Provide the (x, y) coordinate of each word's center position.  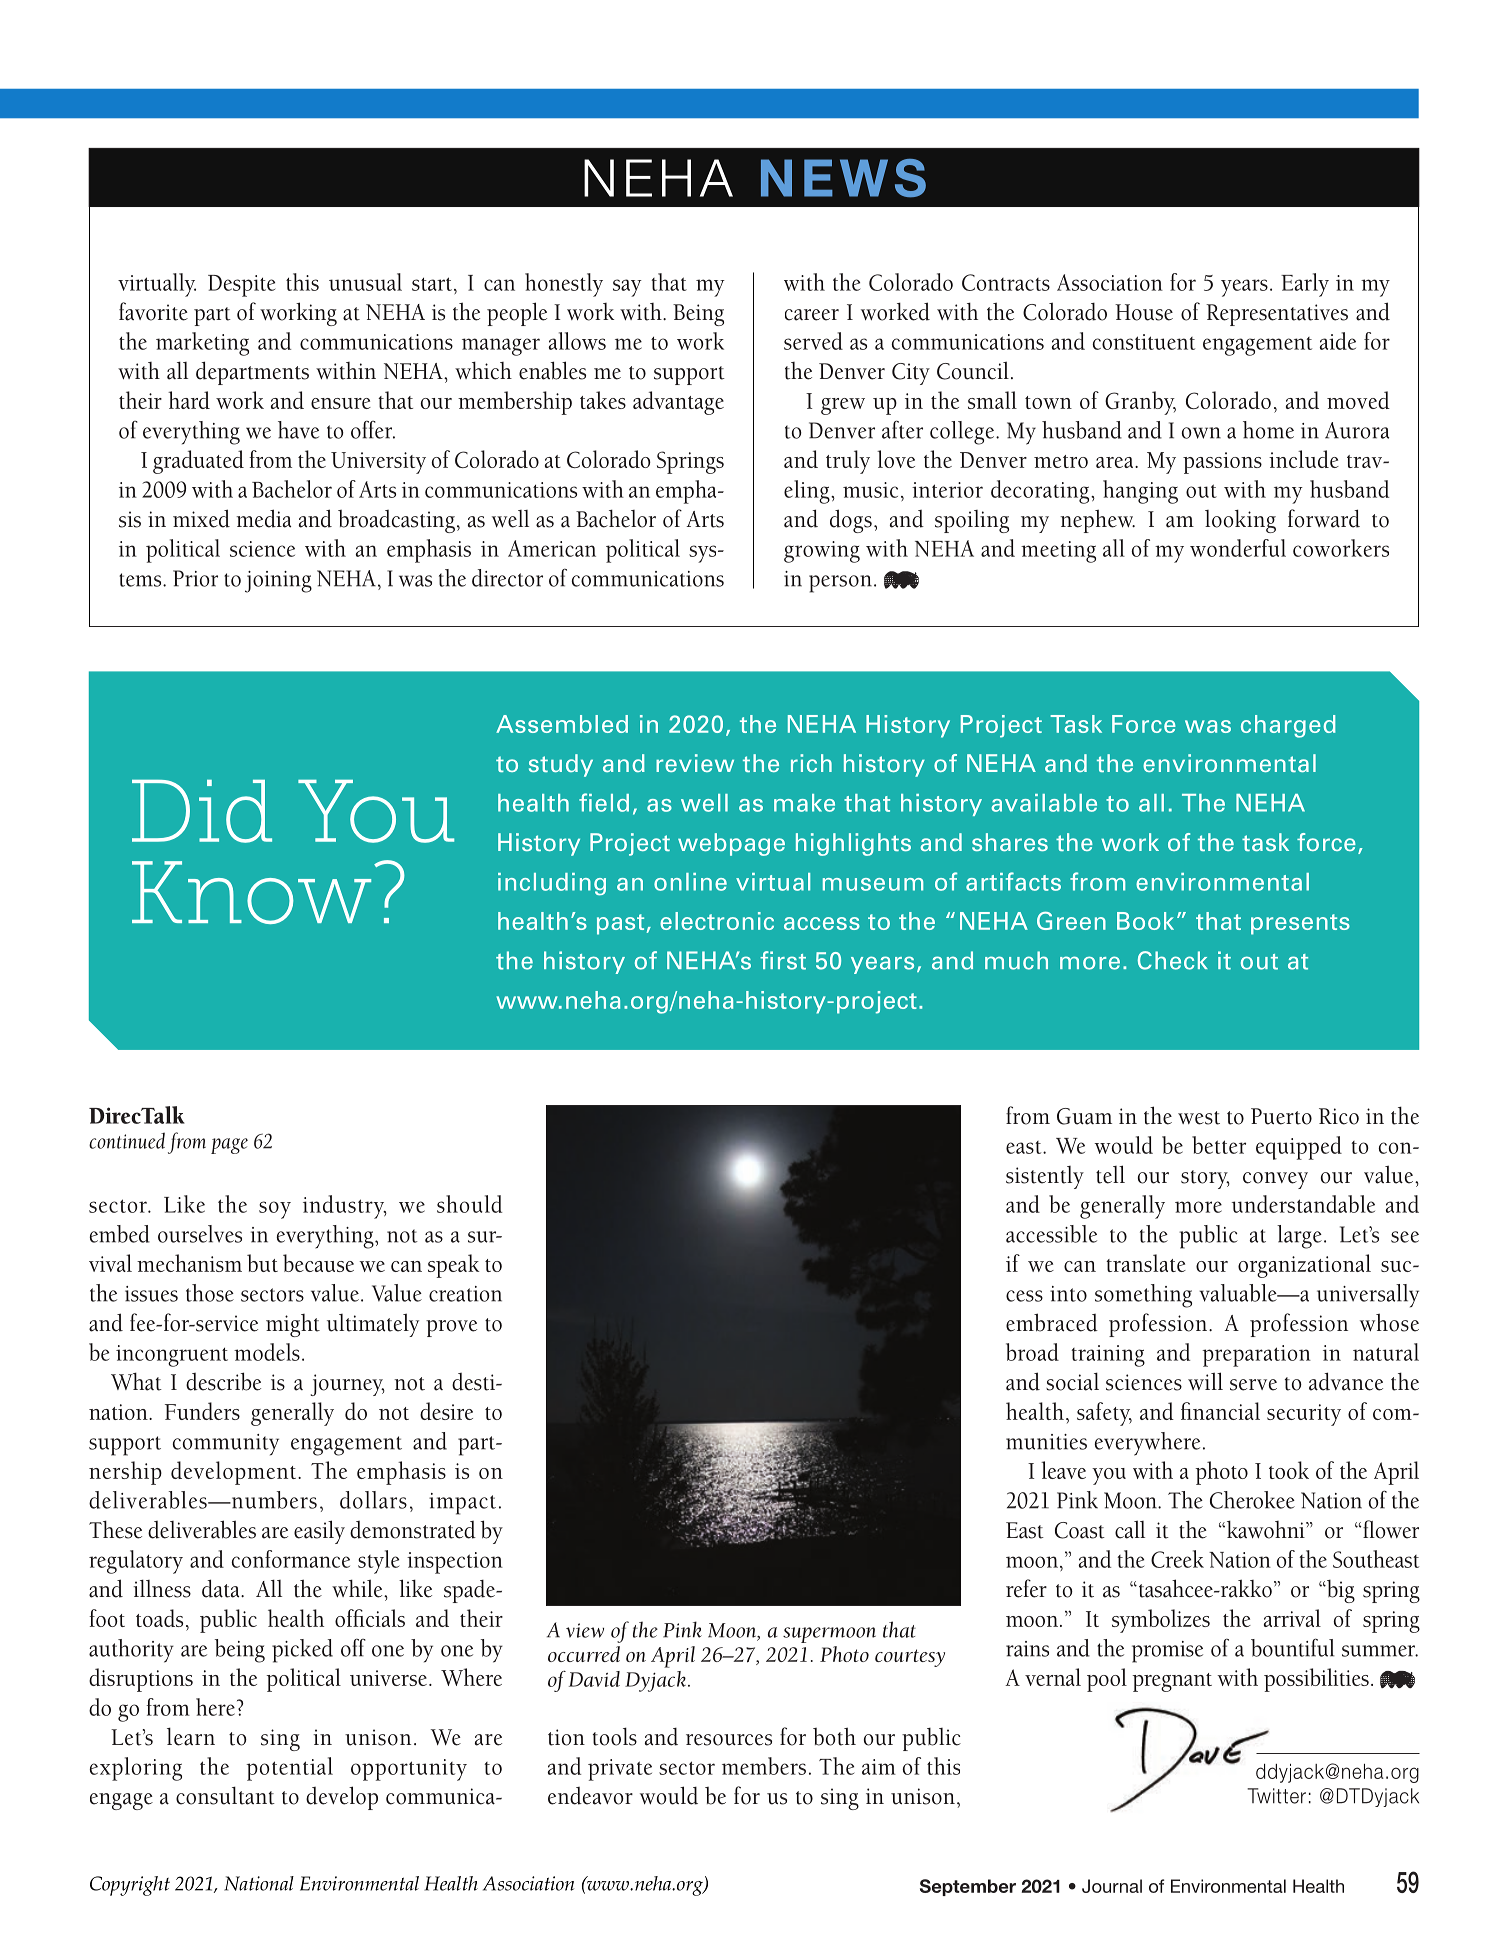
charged (1288, 726)
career (812, 315)
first (783, 960)
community (226, 1445)
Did (202, 811)
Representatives (1277, 315)
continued (127, 1140)
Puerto (1281, 1116)
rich (811, 763)
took (1289, 1470)
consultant (225, 1795)
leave (1063, 1470)
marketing (202, 344)
